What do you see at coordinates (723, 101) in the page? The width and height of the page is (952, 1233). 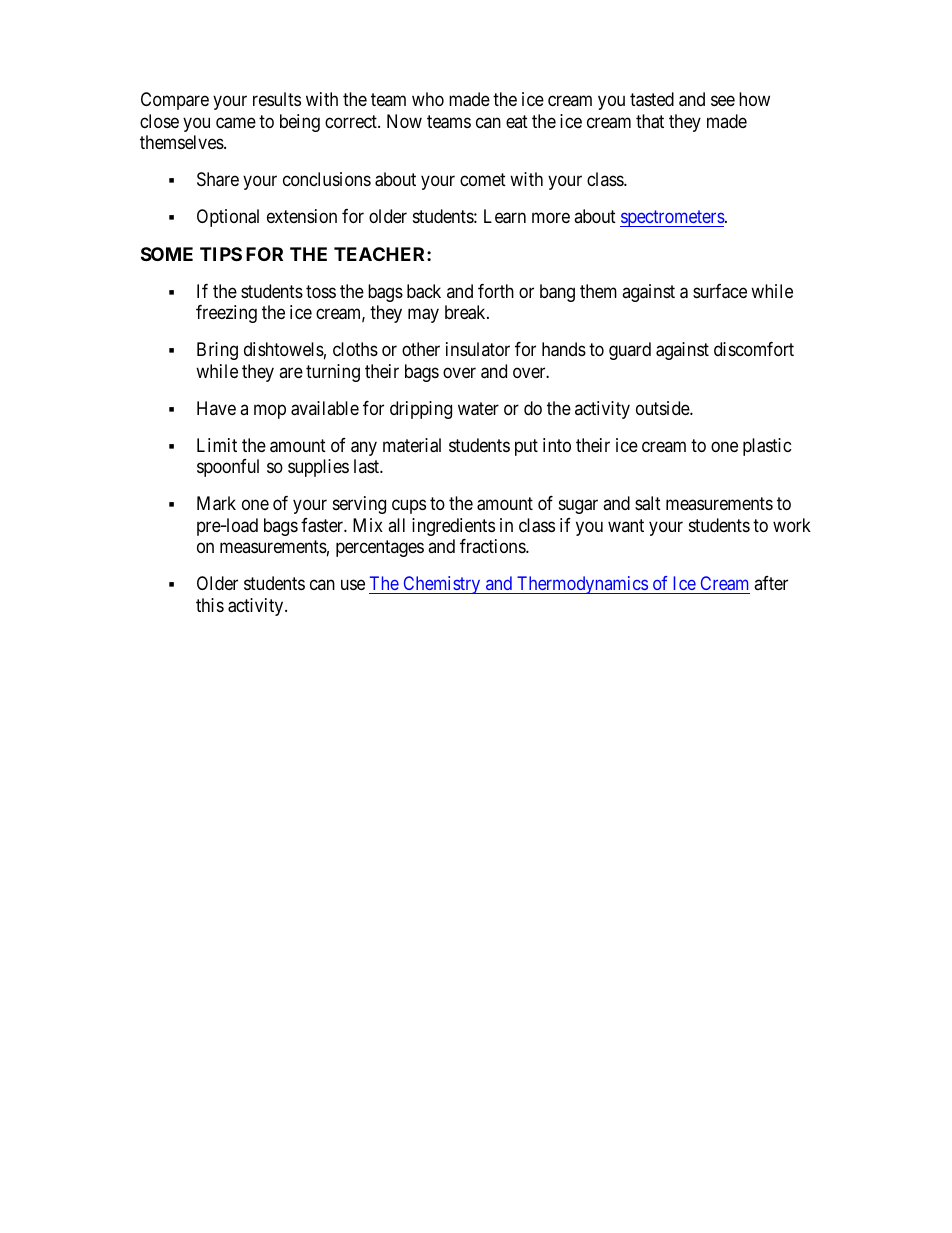 I see `see` at bounding box center [723, 101].
